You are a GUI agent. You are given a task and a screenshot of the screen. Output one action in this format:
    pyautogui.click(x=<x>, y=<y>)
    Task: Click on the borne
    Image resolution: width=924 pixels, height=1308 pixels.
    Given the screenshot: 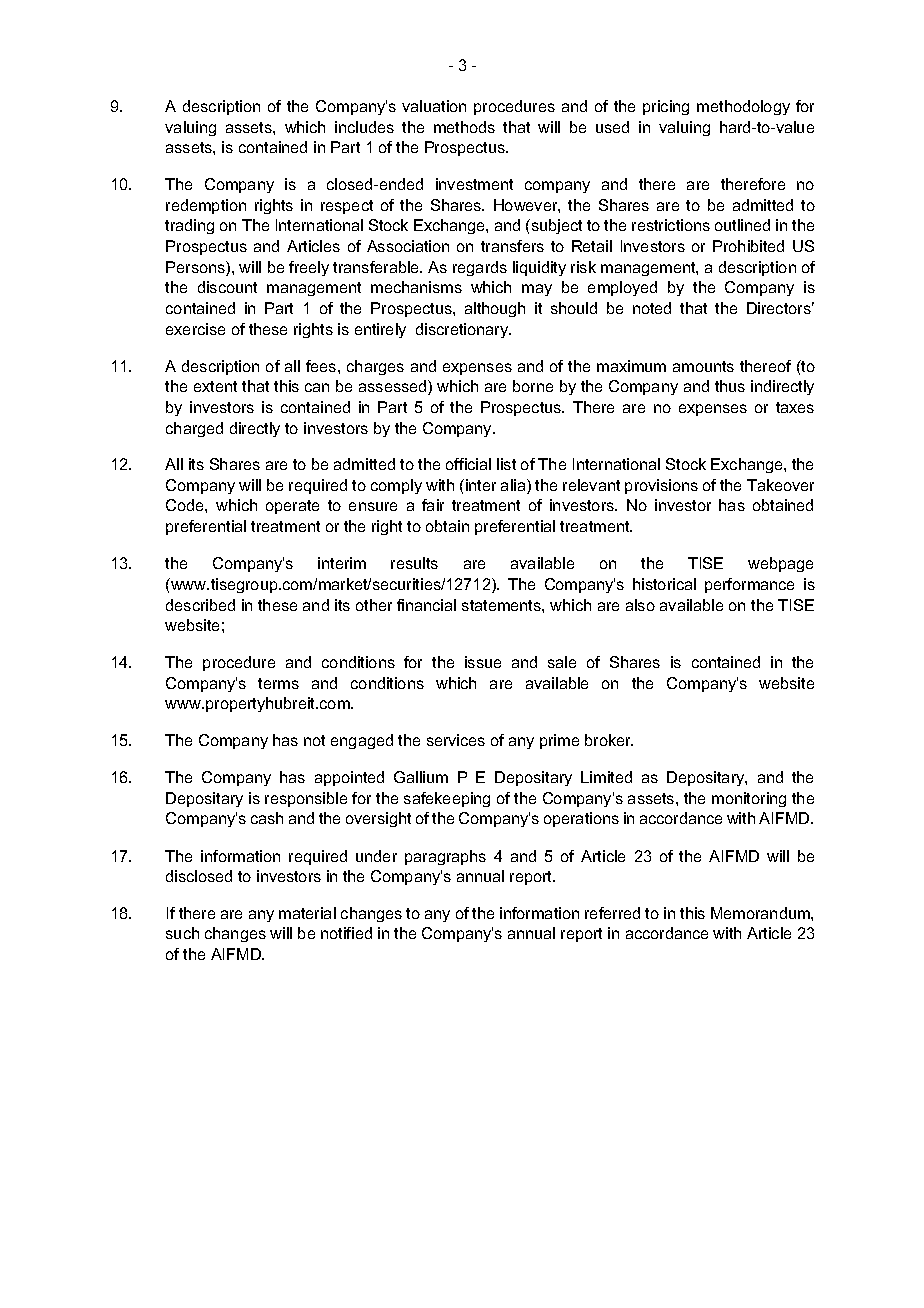 What is the action you would take?
    pyautogui.click(x=533, y=386)
